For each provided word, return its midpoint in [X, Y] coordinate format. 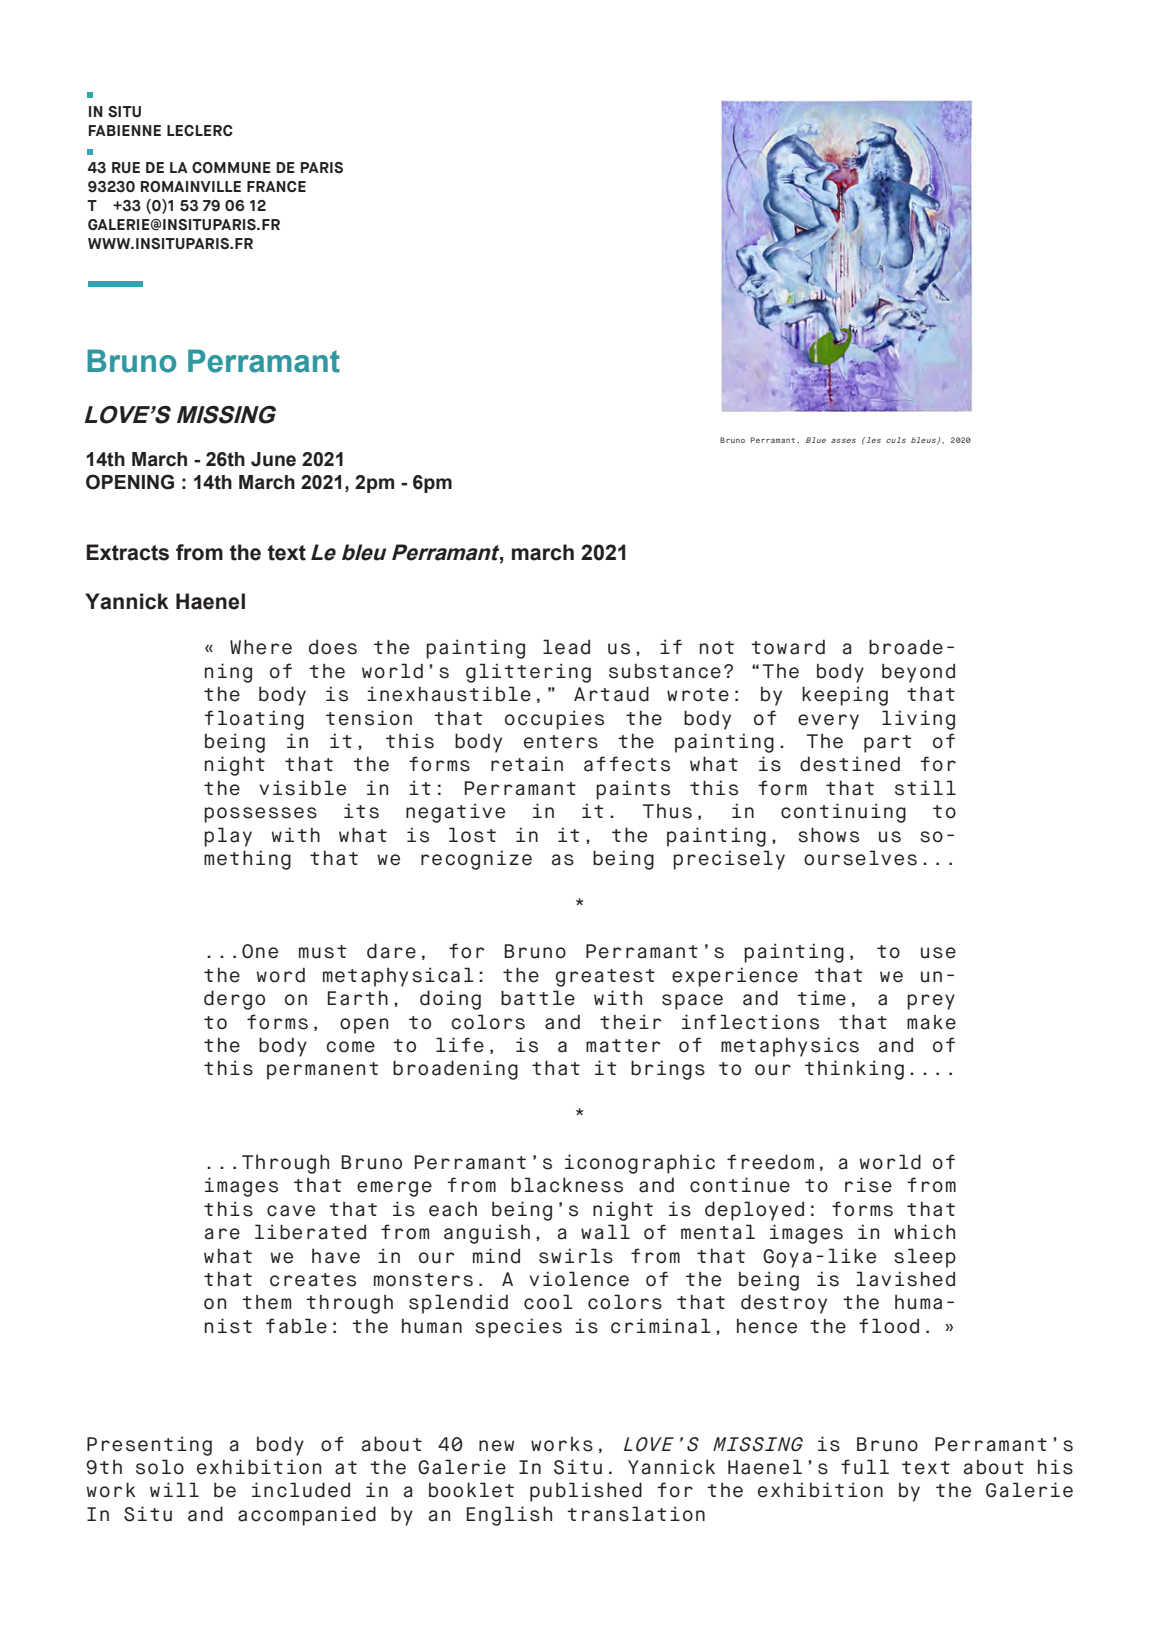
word [281, 975]
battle [538, 998]
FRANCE [276, 186]
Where [261, 647]
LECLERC [200, 131]
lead [566, 647]
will [174, 1489]
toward [788, 647]
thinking [854, 1070]
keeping [845, 696]
